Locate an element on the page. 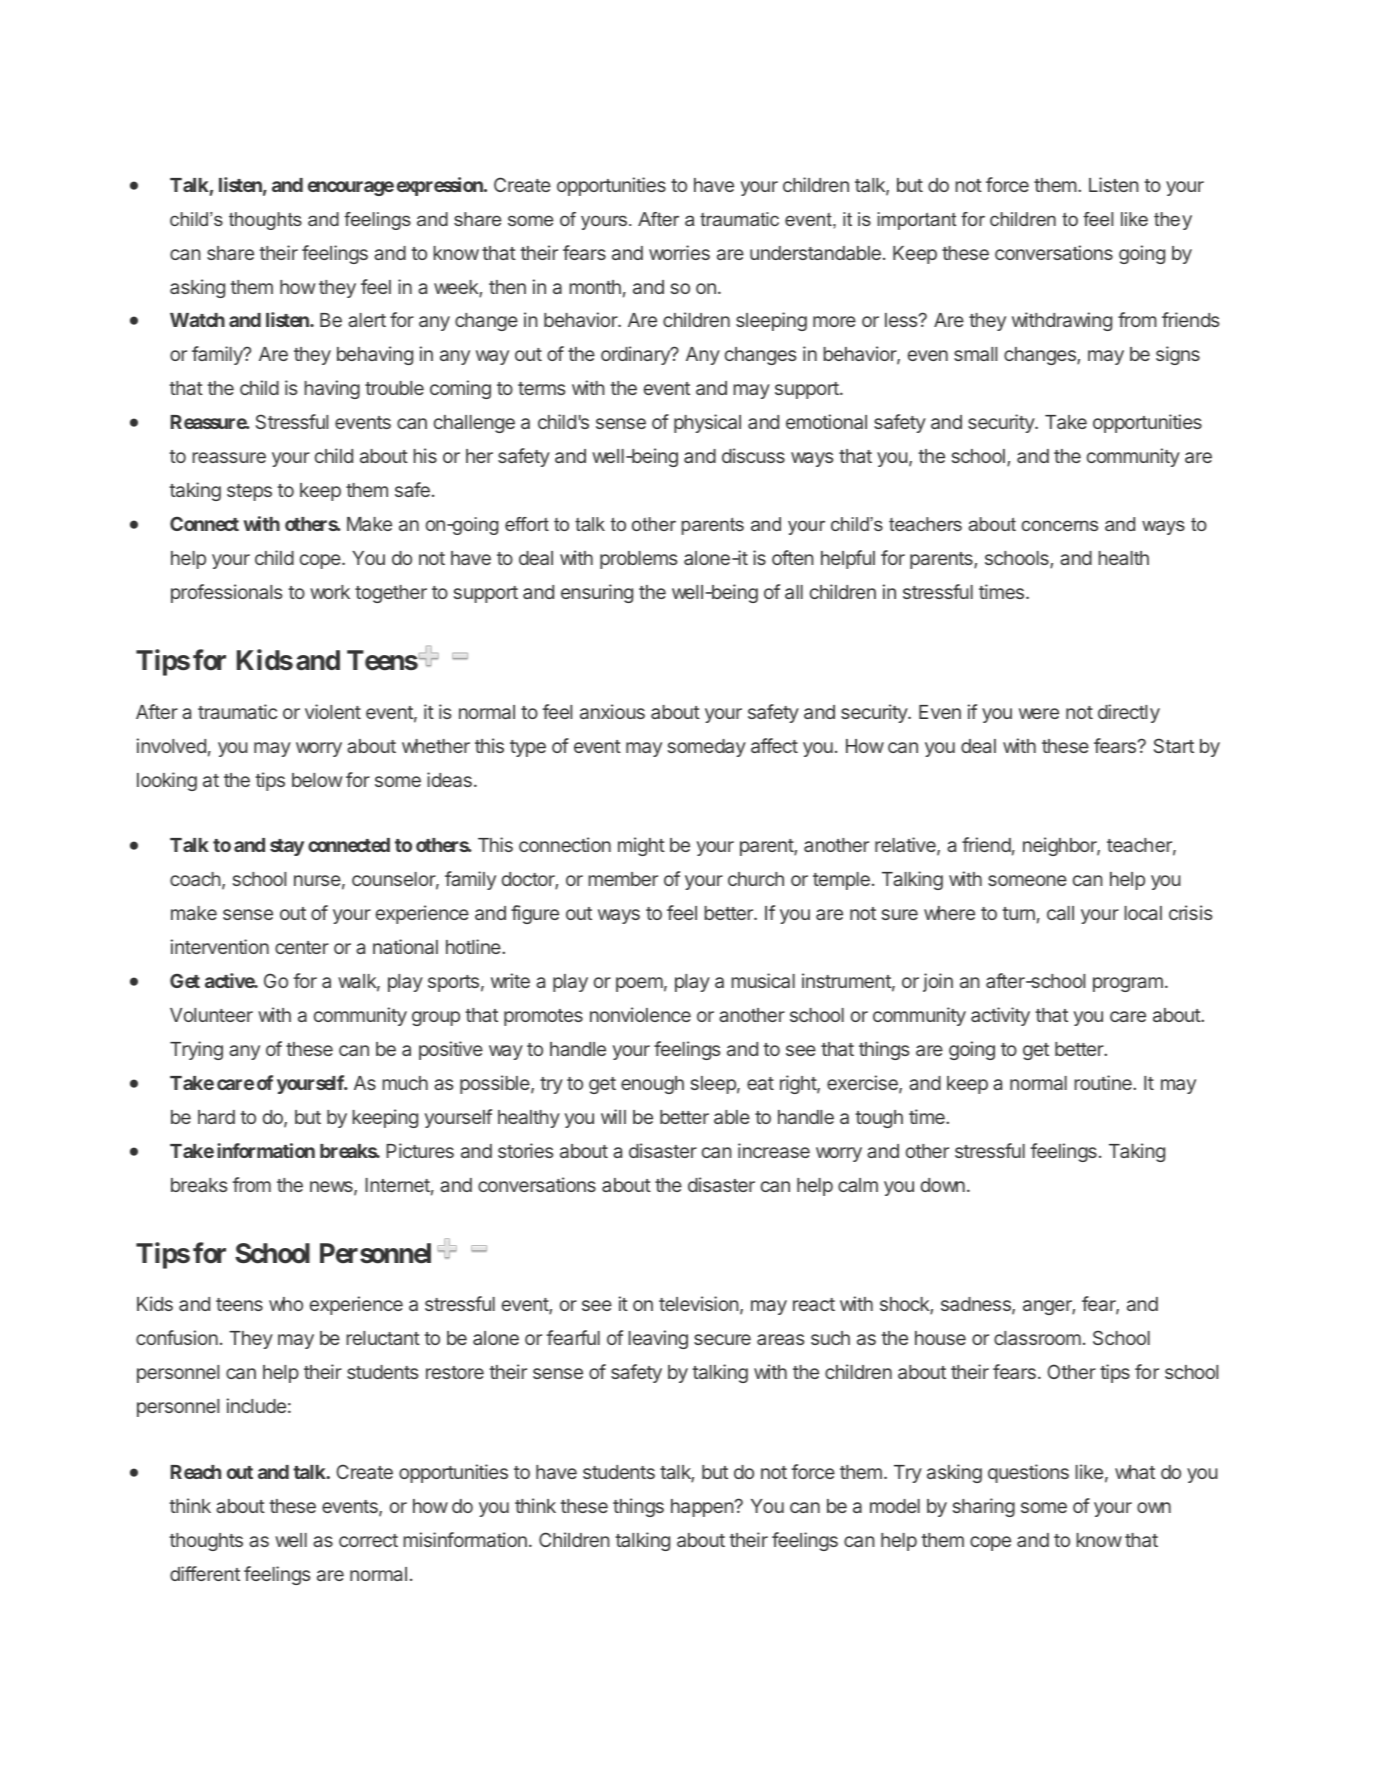 This page has height=1791, width=1384. violent is located at coordinates (333, 711).
